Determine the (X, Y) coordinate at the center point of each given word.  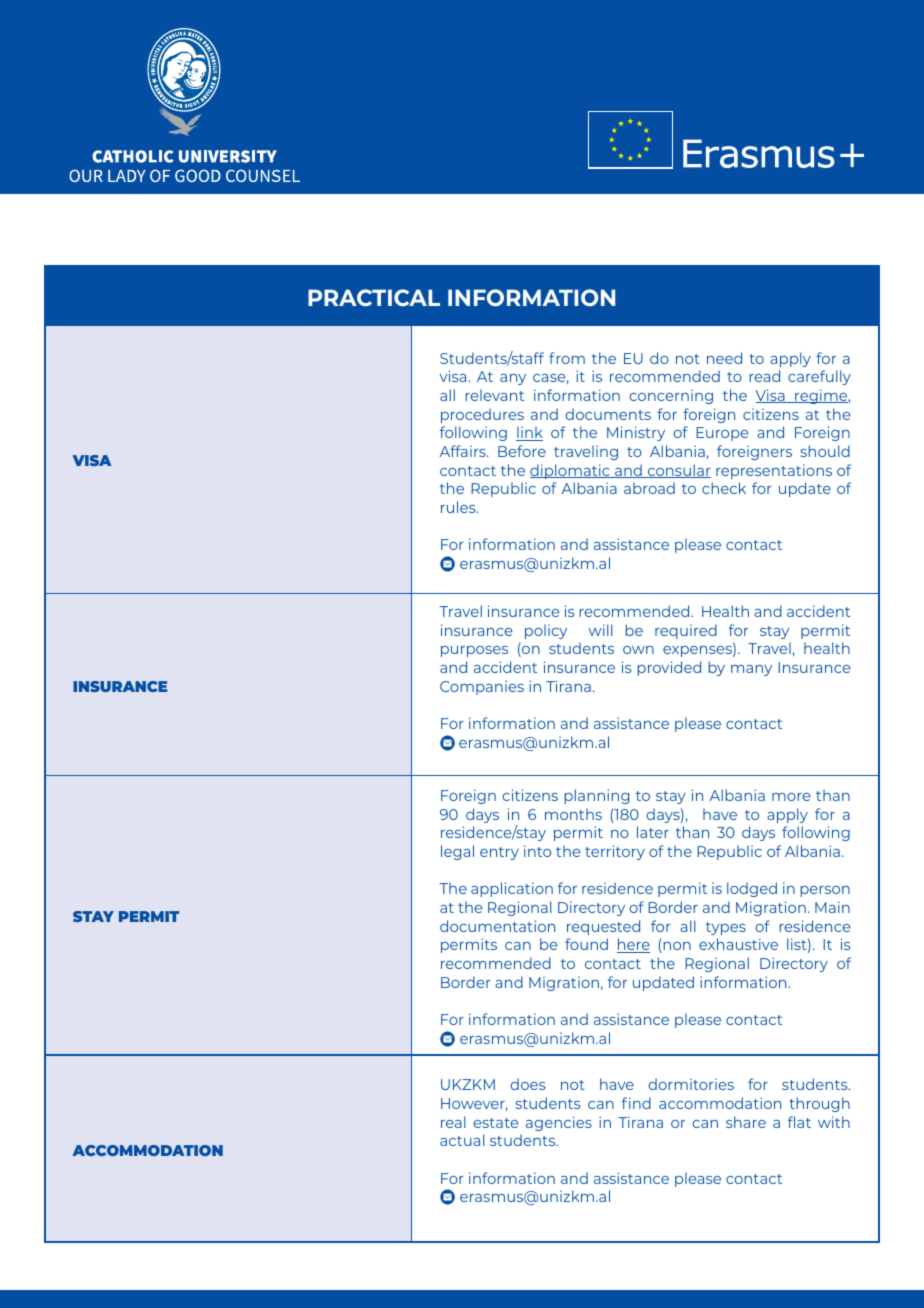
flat (799, 1122)
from (567, 358)
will (601, 630)
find (636, 1103)
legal (457, 852)
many (751, 670)
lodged (752, 889)
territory (615, 852)
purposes (474, 651)
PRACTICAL (374, 297)
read (764, 376)
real (453, 1122)
